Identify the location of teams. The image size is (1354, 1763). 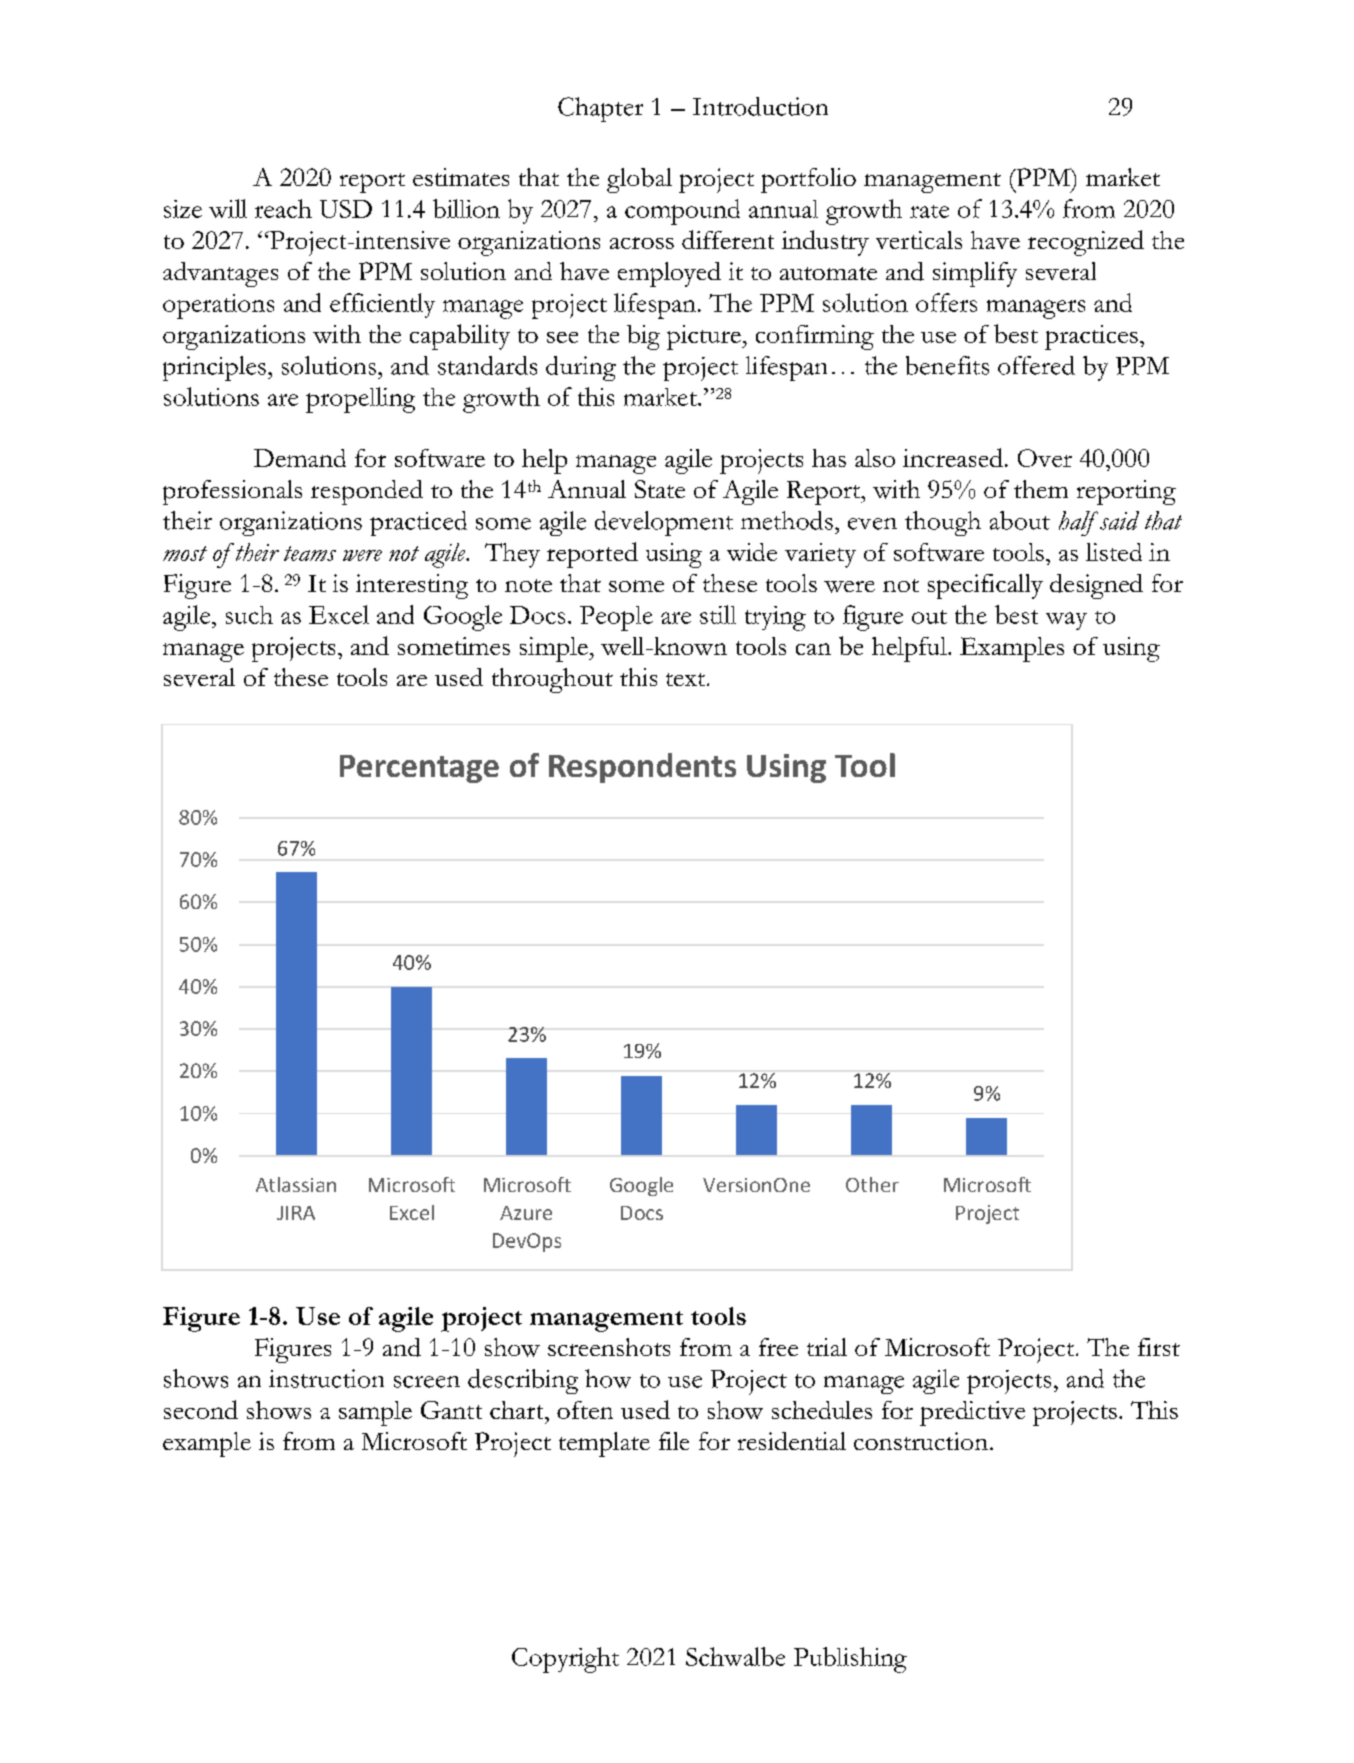
(310, 553).
